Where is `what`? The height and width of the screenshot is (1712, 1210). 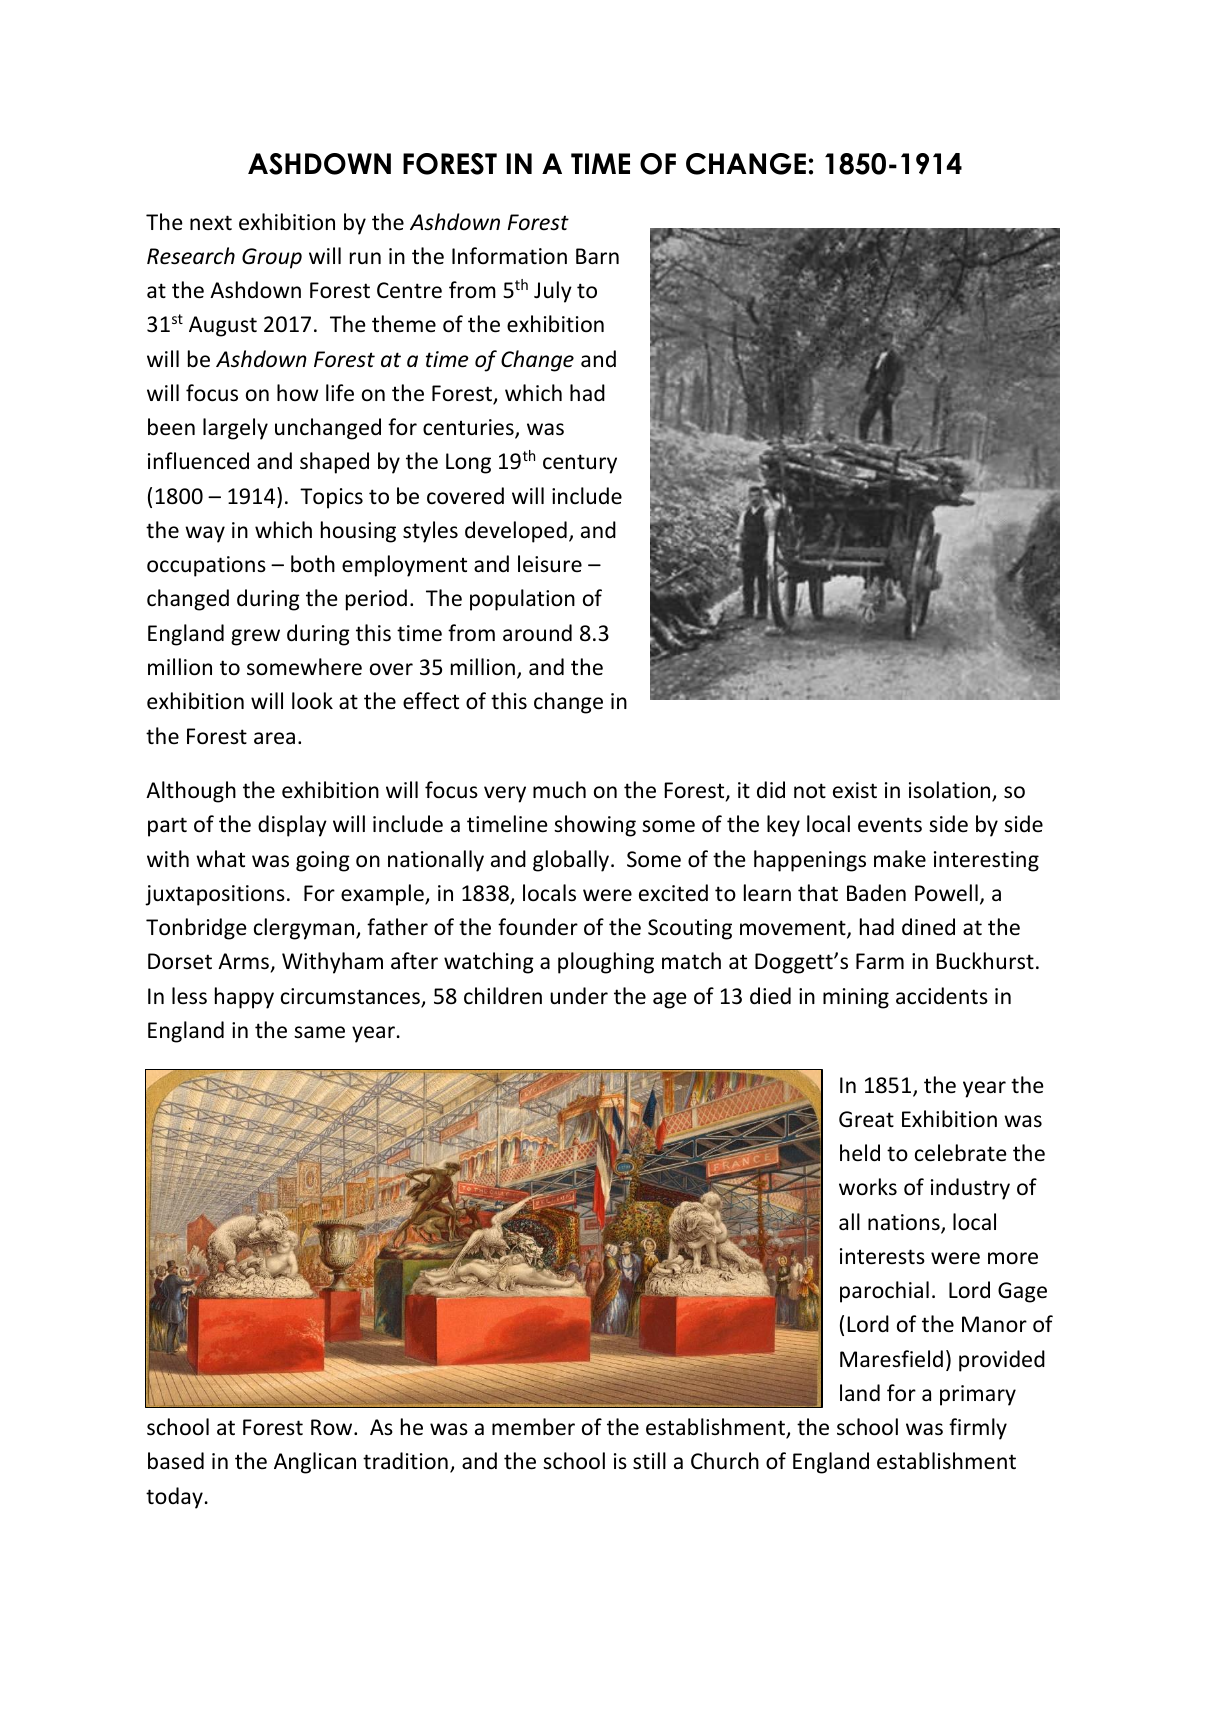
what is located at coordinates (220, 858).
